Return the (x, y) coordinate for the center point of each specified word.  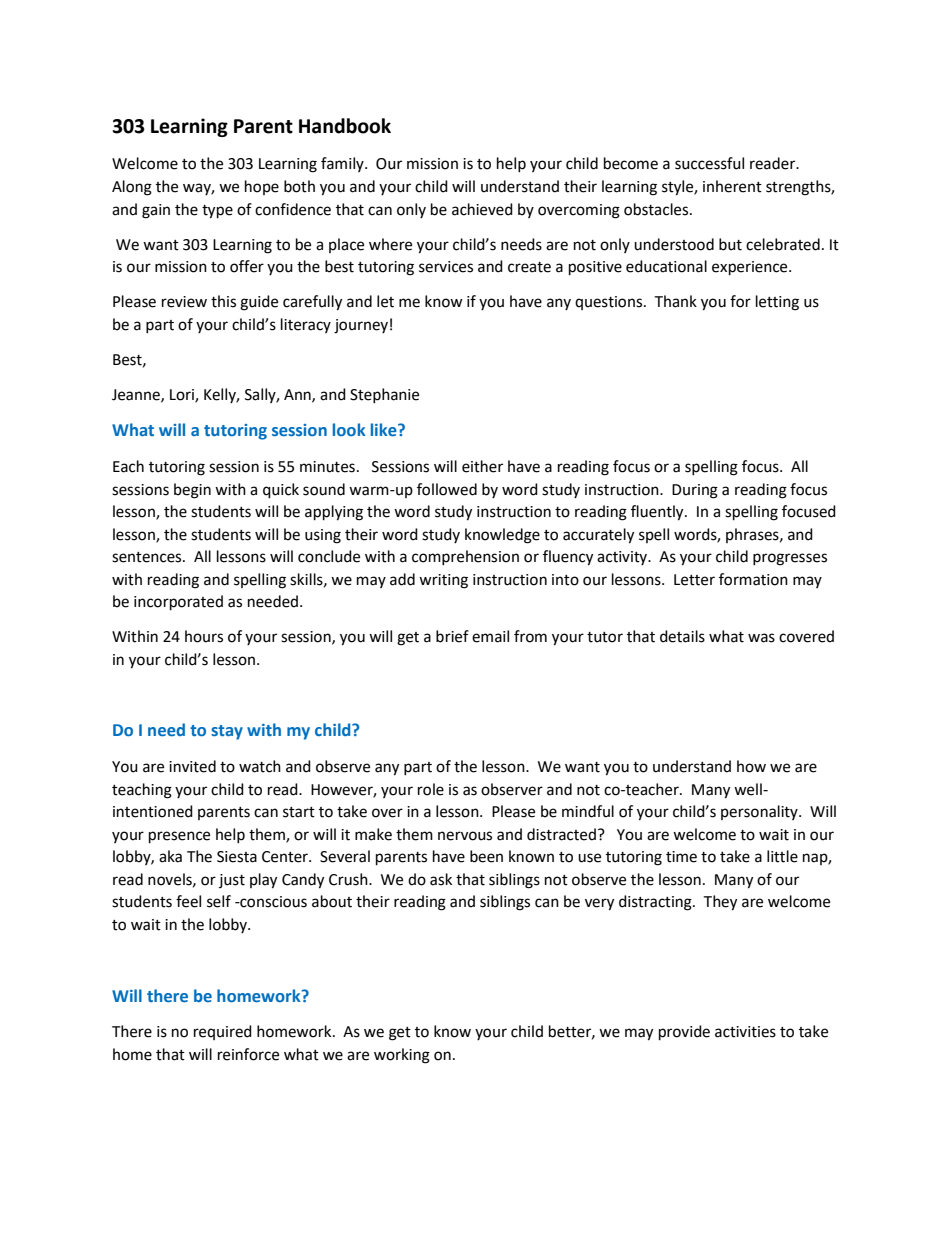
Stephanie (384, 395)
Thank (675, 301)
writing (443, 581)
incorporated (178, 603)
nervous (465, 836)
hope (262, 187)
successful (709, 163)
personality (760, 812)
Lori (183, 395)
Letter (694, 580)
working (402, 1056)
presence (179, 837)
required (223, 1032)
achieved (482, 209)
